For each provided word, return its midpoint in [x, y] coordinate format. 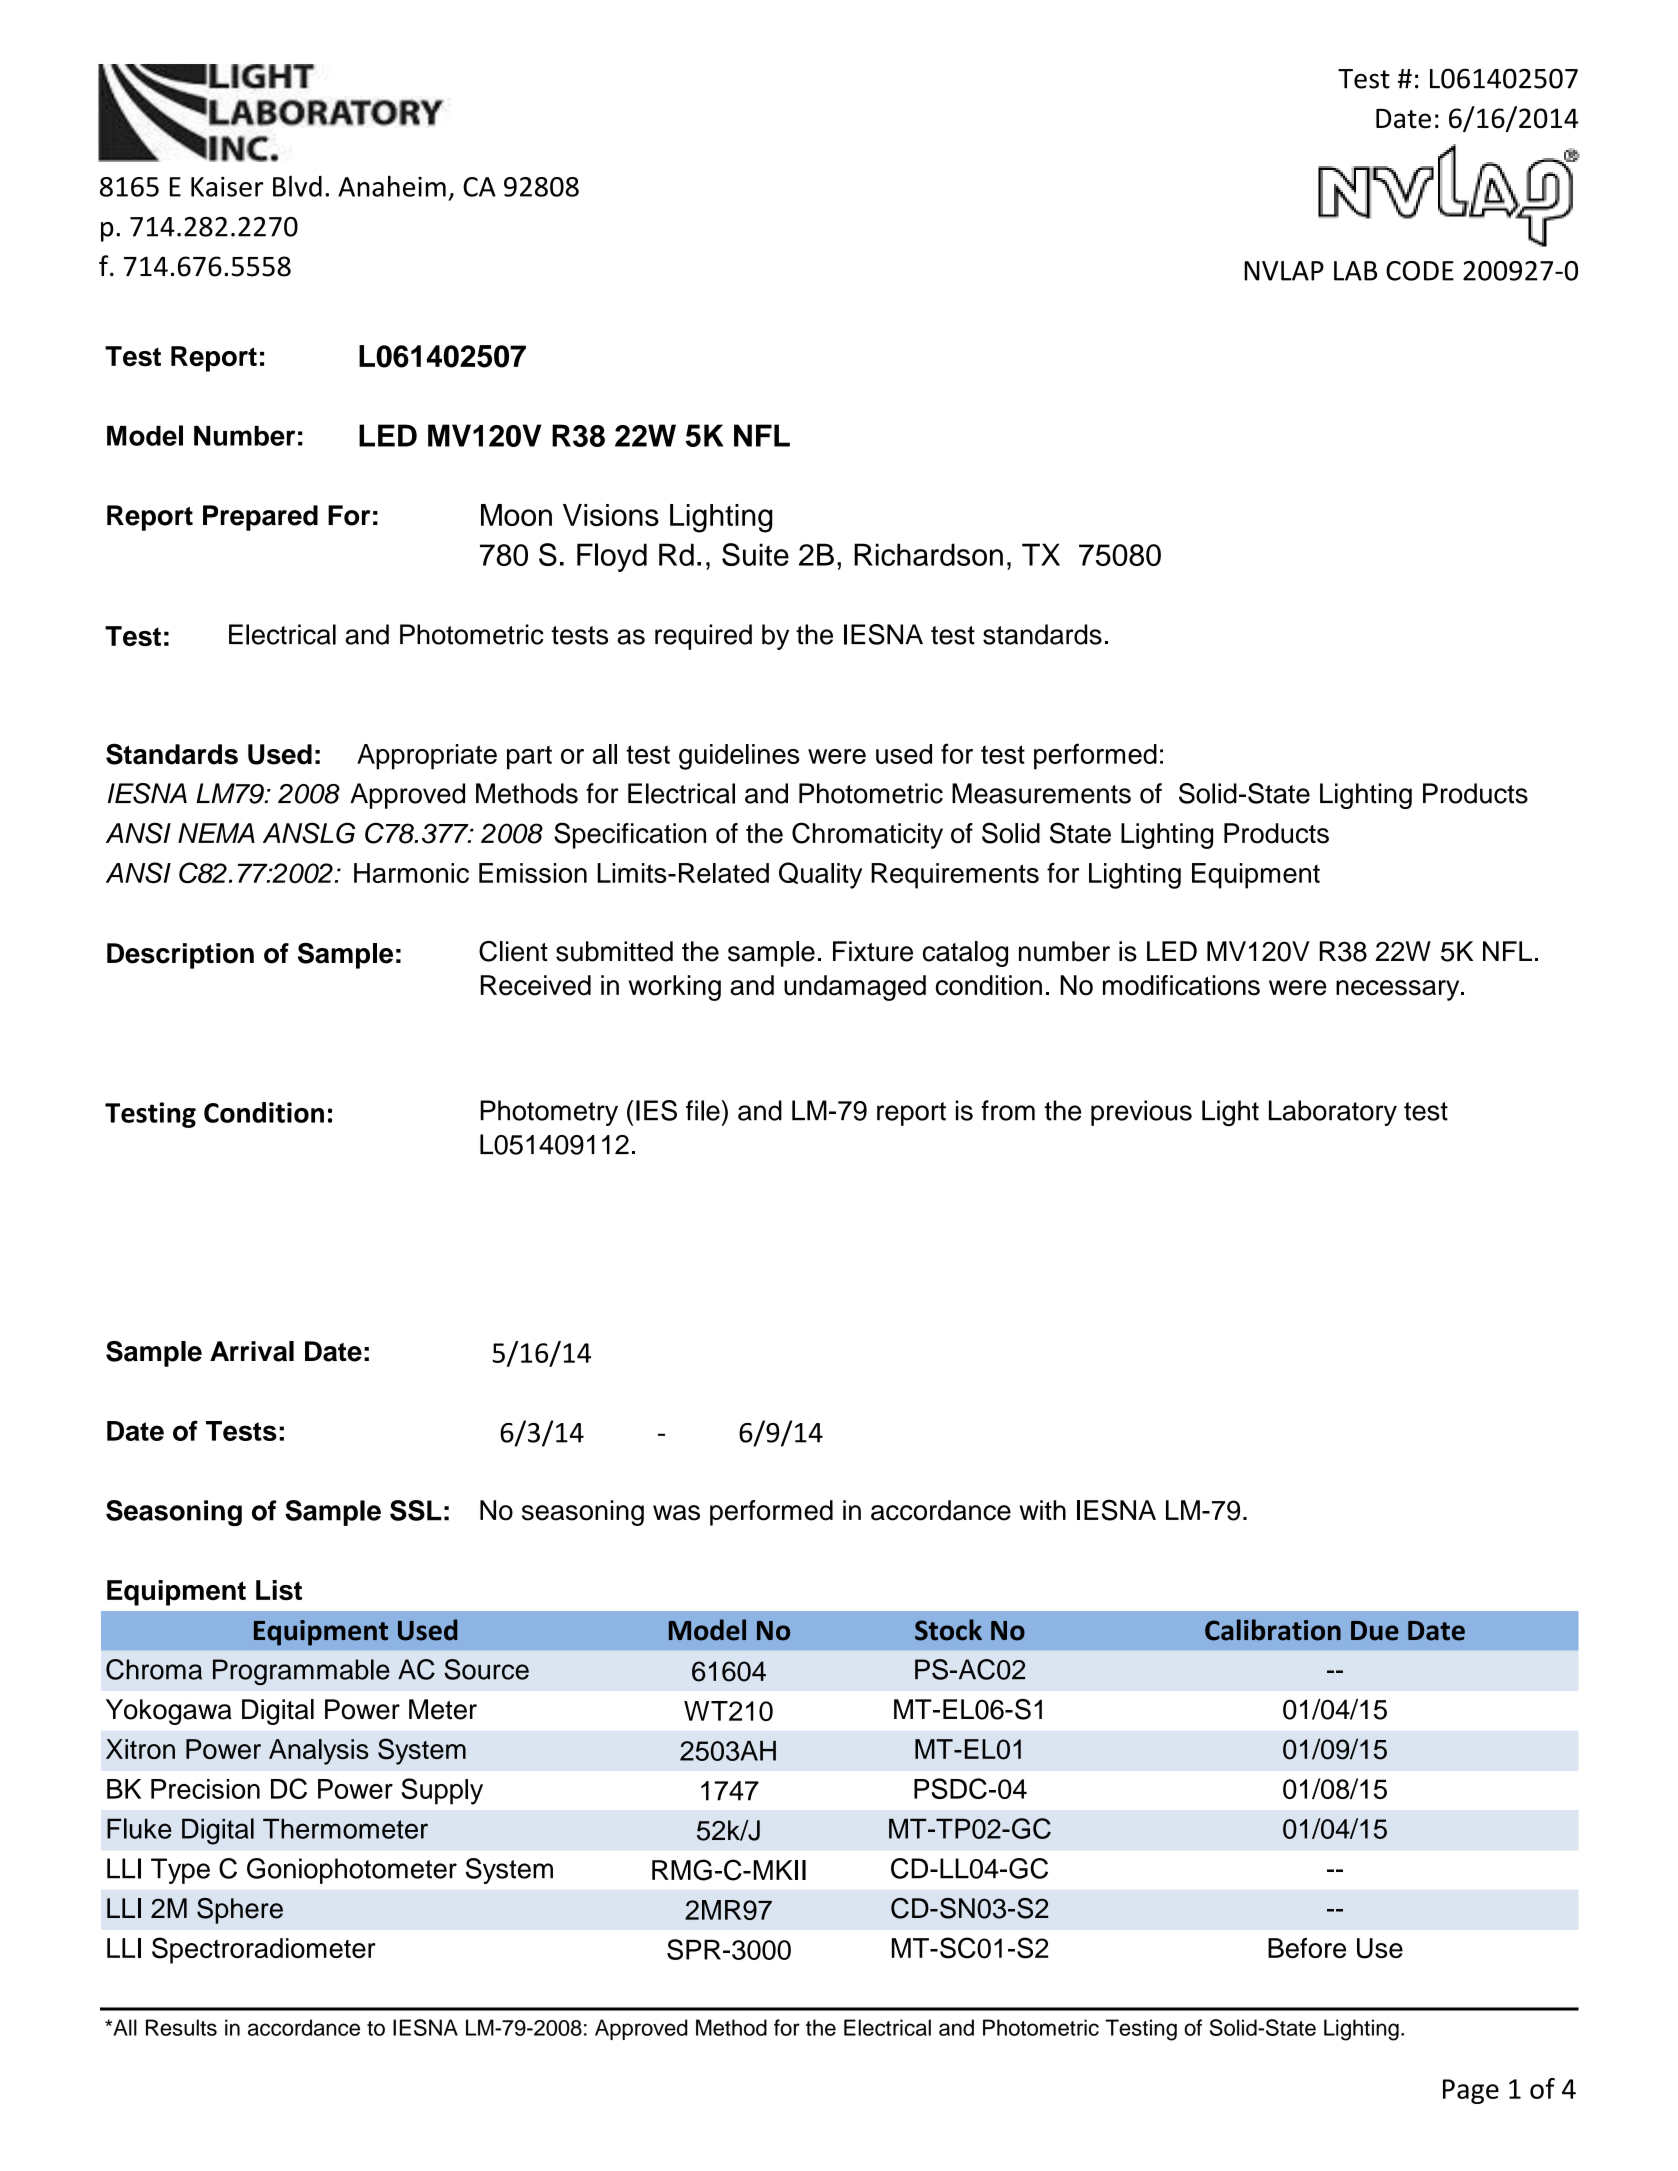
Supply [442, 1791]
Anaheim [392, 186]
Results [181, 2027]
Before [1307, 1948]
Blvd [297, 186]
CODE [1420, 271]
